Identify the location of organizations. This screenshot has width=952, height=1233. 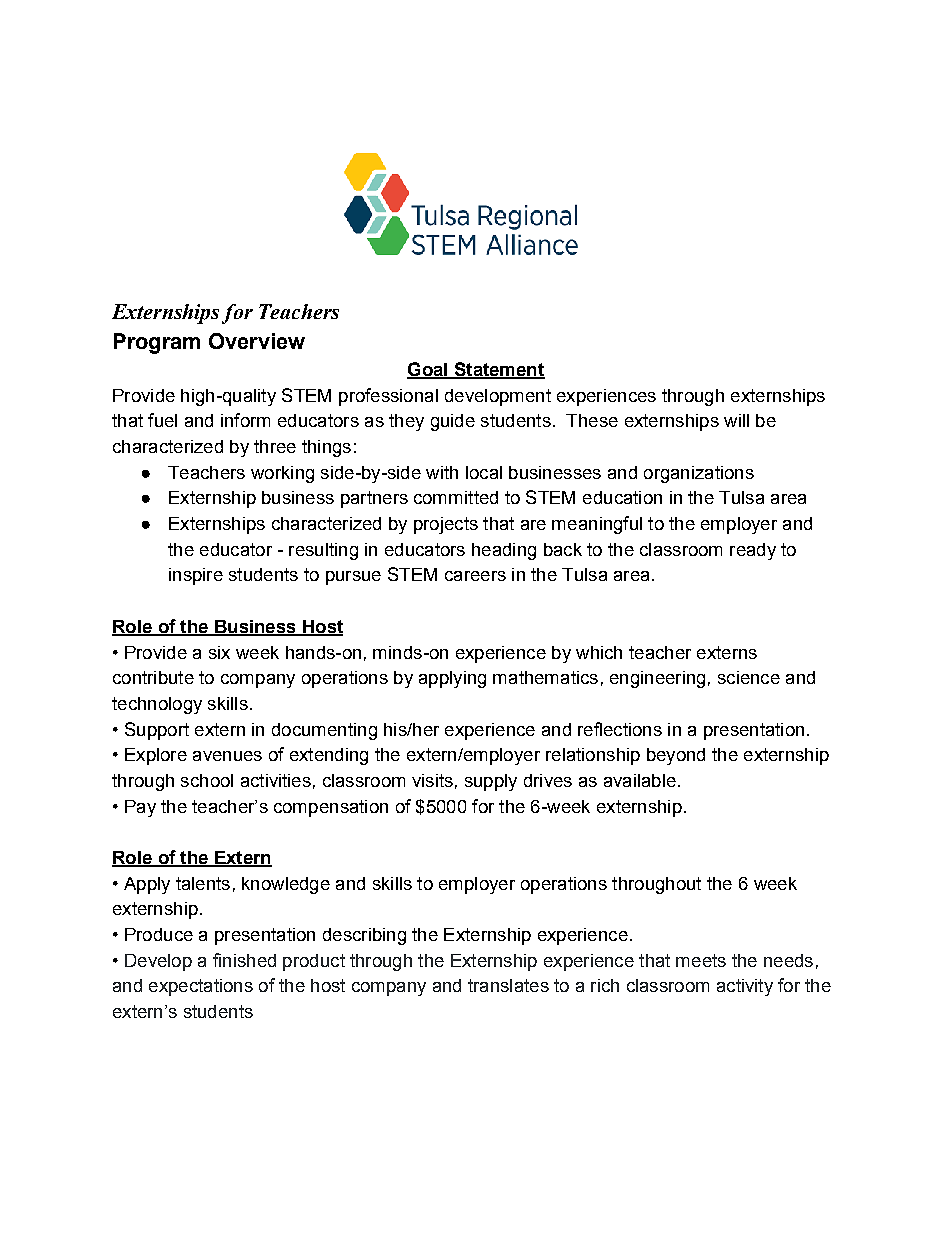
(699, 474).
